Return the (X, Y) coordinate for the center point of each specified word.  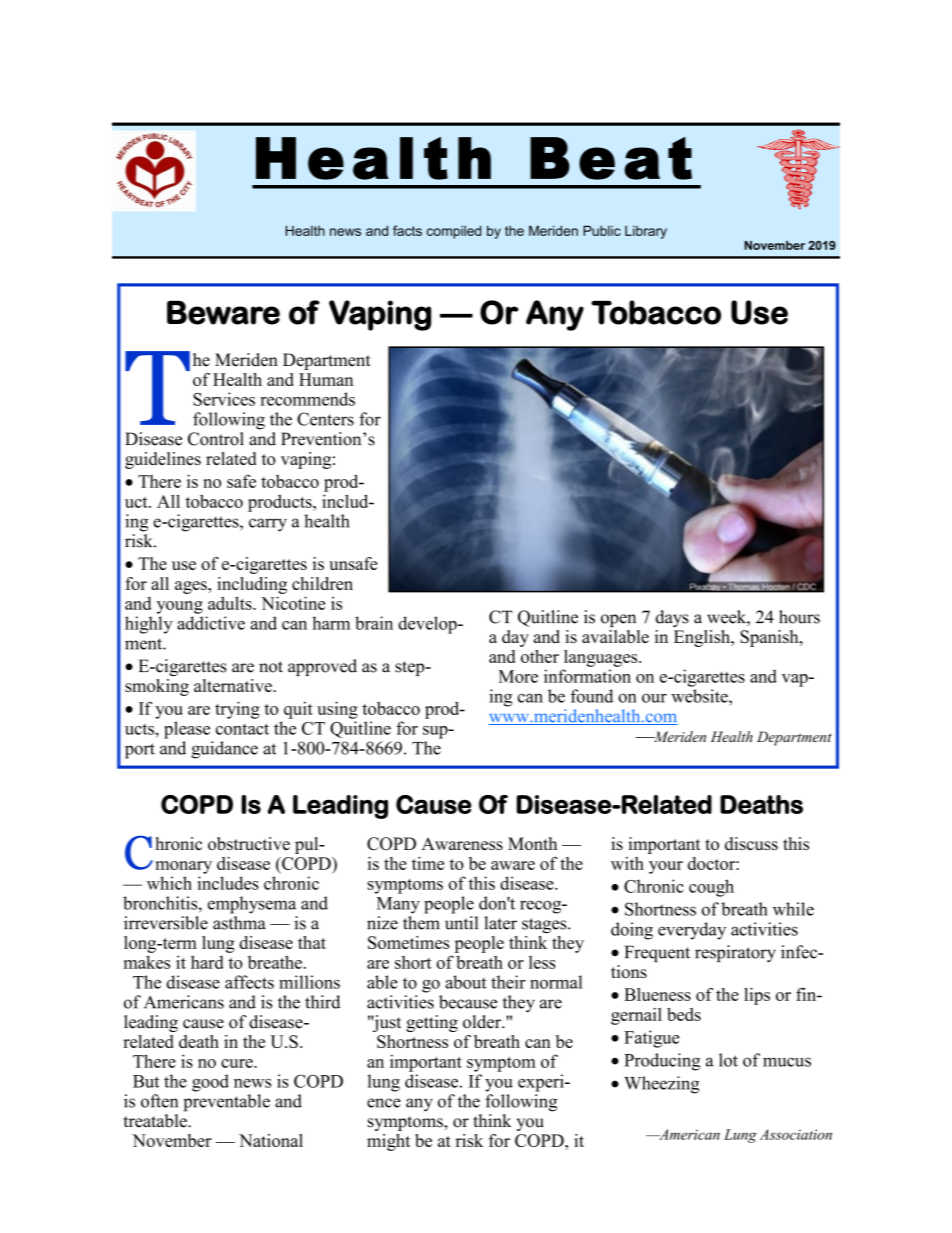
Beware (223, 313)
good (210, 1083)
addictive (211, 623)
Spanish (770, 638)
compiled (454, 232)
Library (646, 232)
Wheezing (662, 1085)
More (518, 676)
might (388, 1142)
